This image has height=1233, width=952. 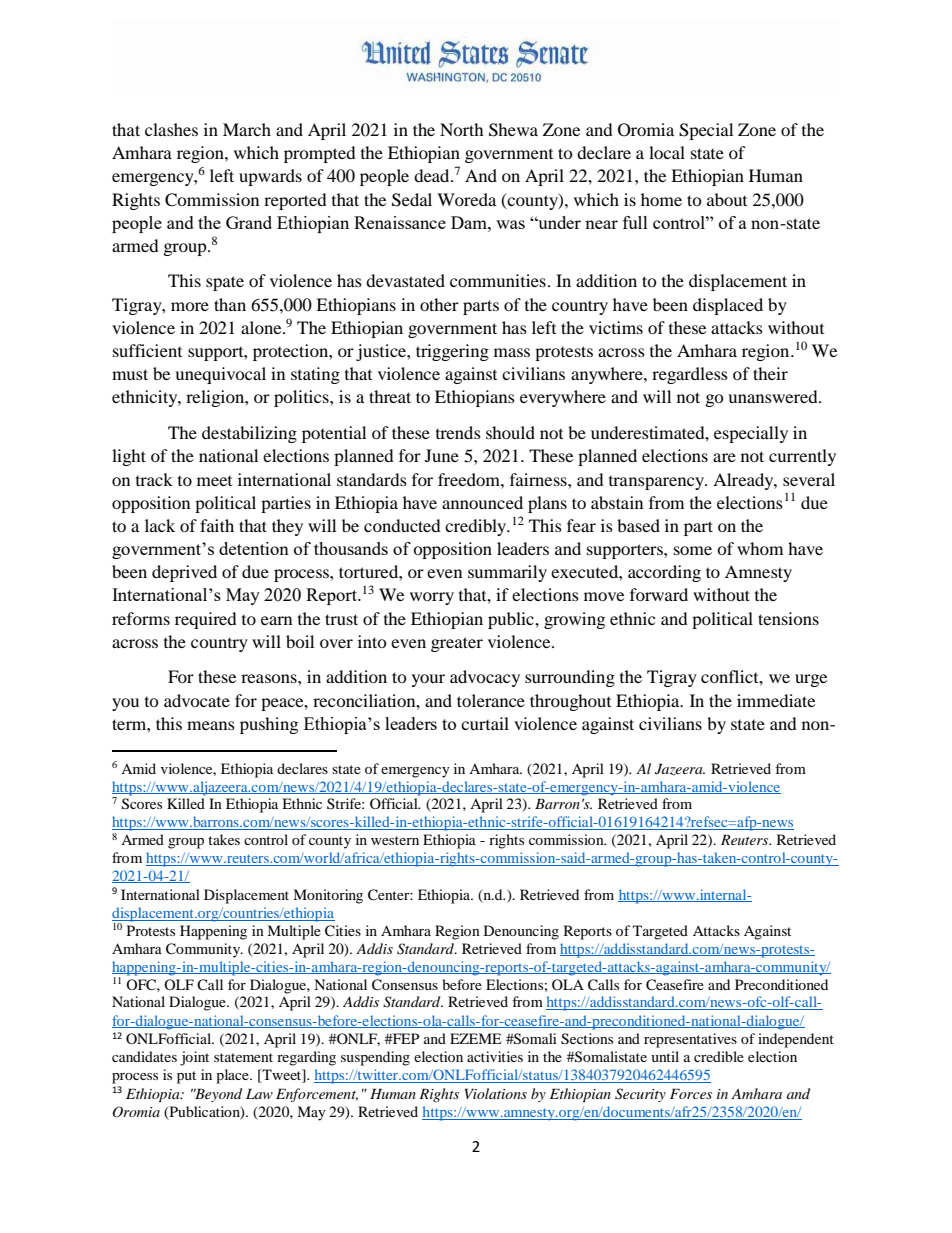 I want to click on unequivocal, so click(x=220, y=375).
